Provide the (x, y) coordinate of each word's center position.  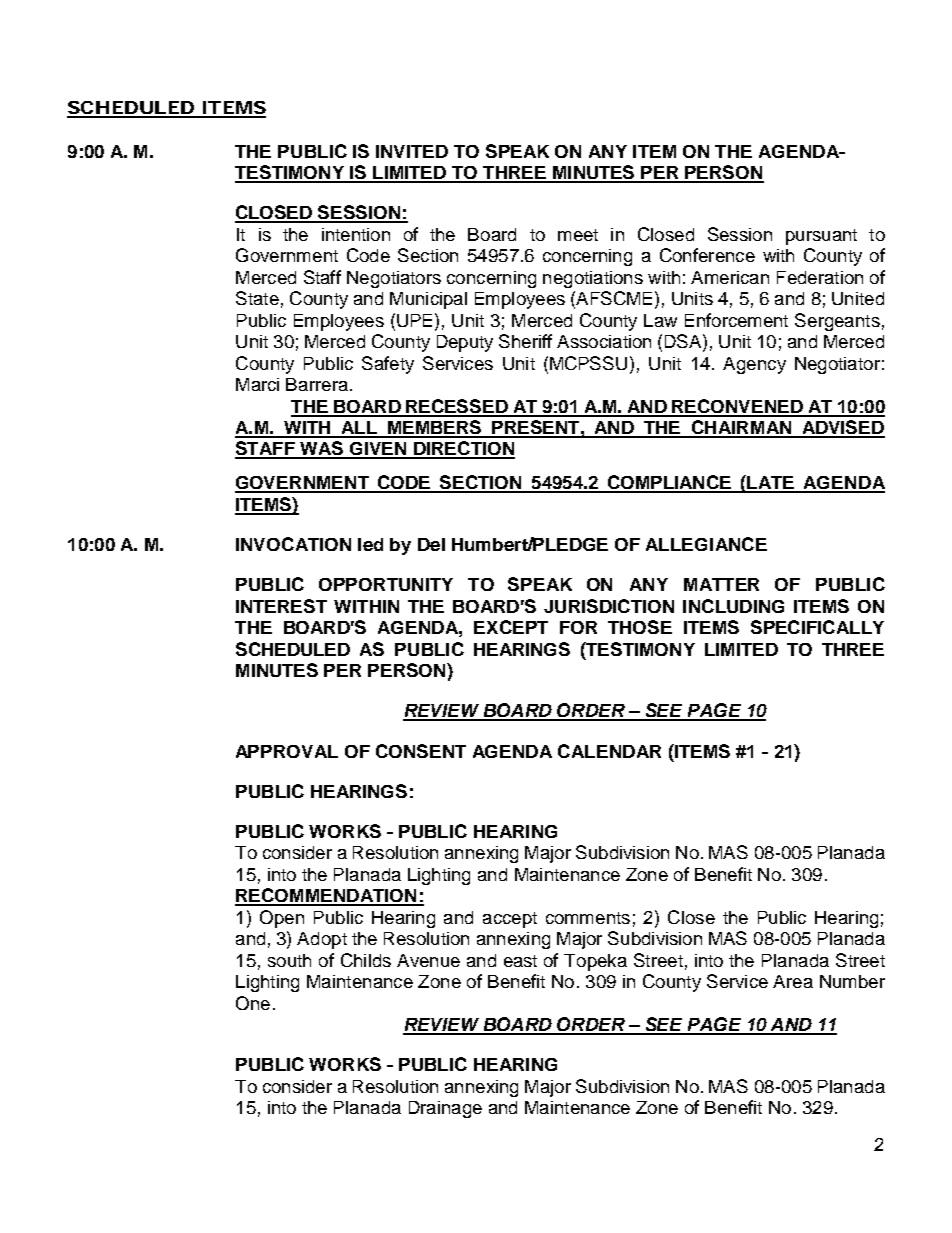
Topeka (595, 962)
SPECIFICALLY (817, 627)
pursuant (821, 237)
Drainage (445, 1109)
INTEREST (281, 606)
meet (578, 235)
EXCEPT (511, 627)
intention (356, 234)
